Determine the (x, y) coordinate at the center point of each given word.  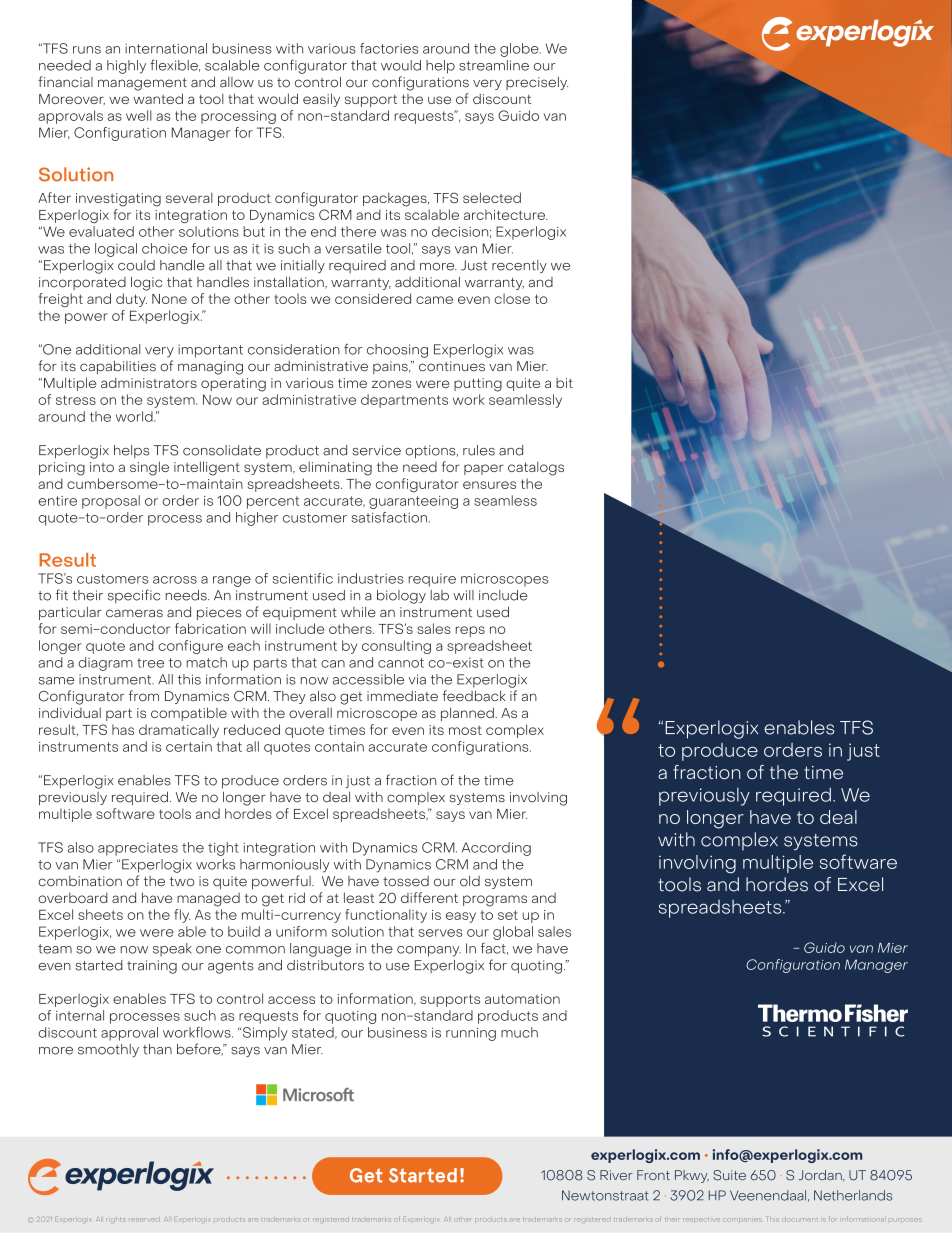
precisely (537, 83)
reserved (144, 1220)
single (149, 468)
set (508, 915)
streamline (494, 65)
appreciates (138, 849)
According (496, 849)
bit (564, 383)
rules (479, 450)
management (142, 84)
